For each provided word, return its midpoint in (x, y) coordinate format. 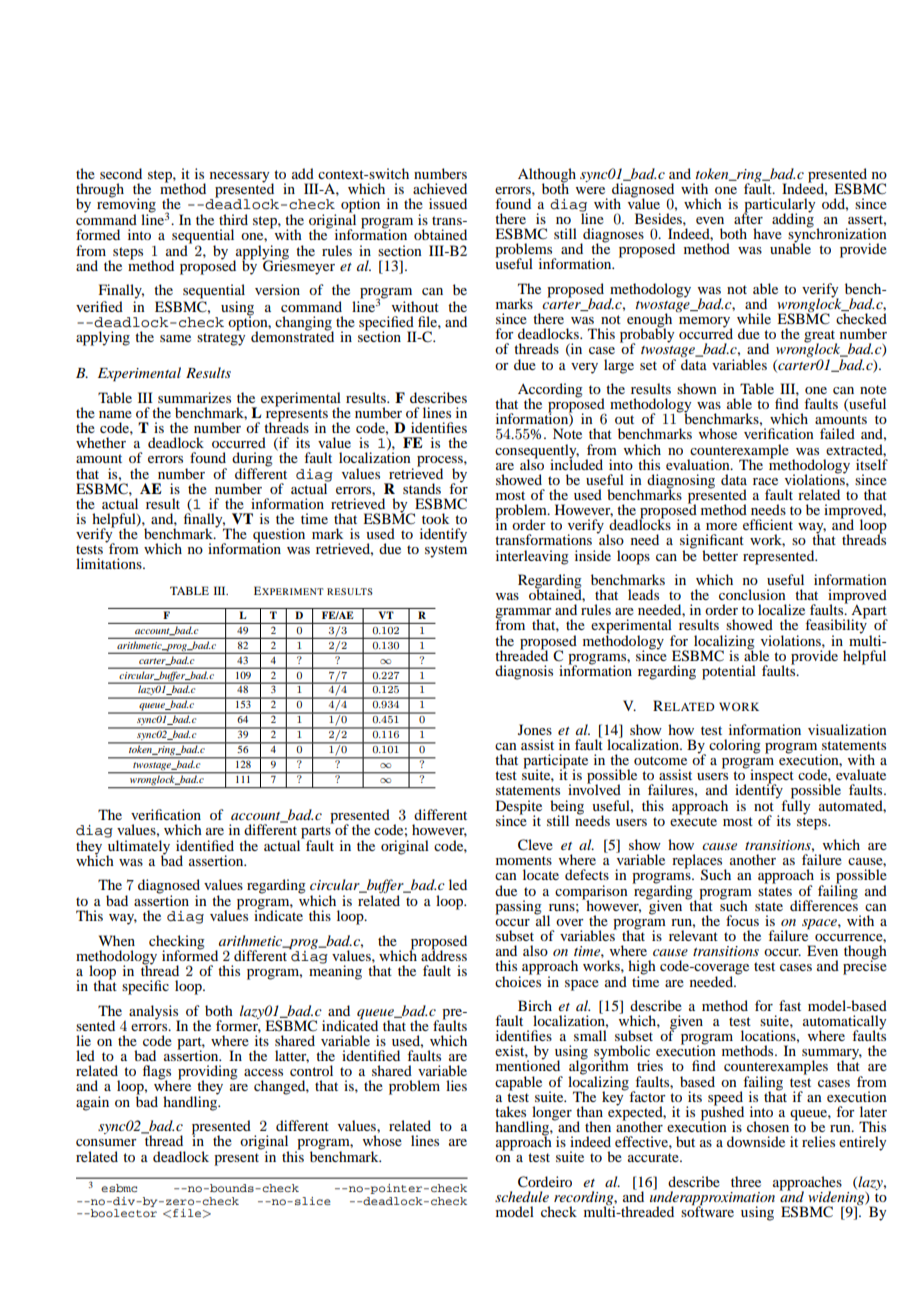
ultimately (138, 848)
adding (793, 219)
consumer (106, 1142)
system (446, 551)
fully (795, 806)
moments (524, 860)
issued (448, 203)
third (233, 219)
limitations (110, 563)
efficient (768, 524)
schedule (522, 1196)
